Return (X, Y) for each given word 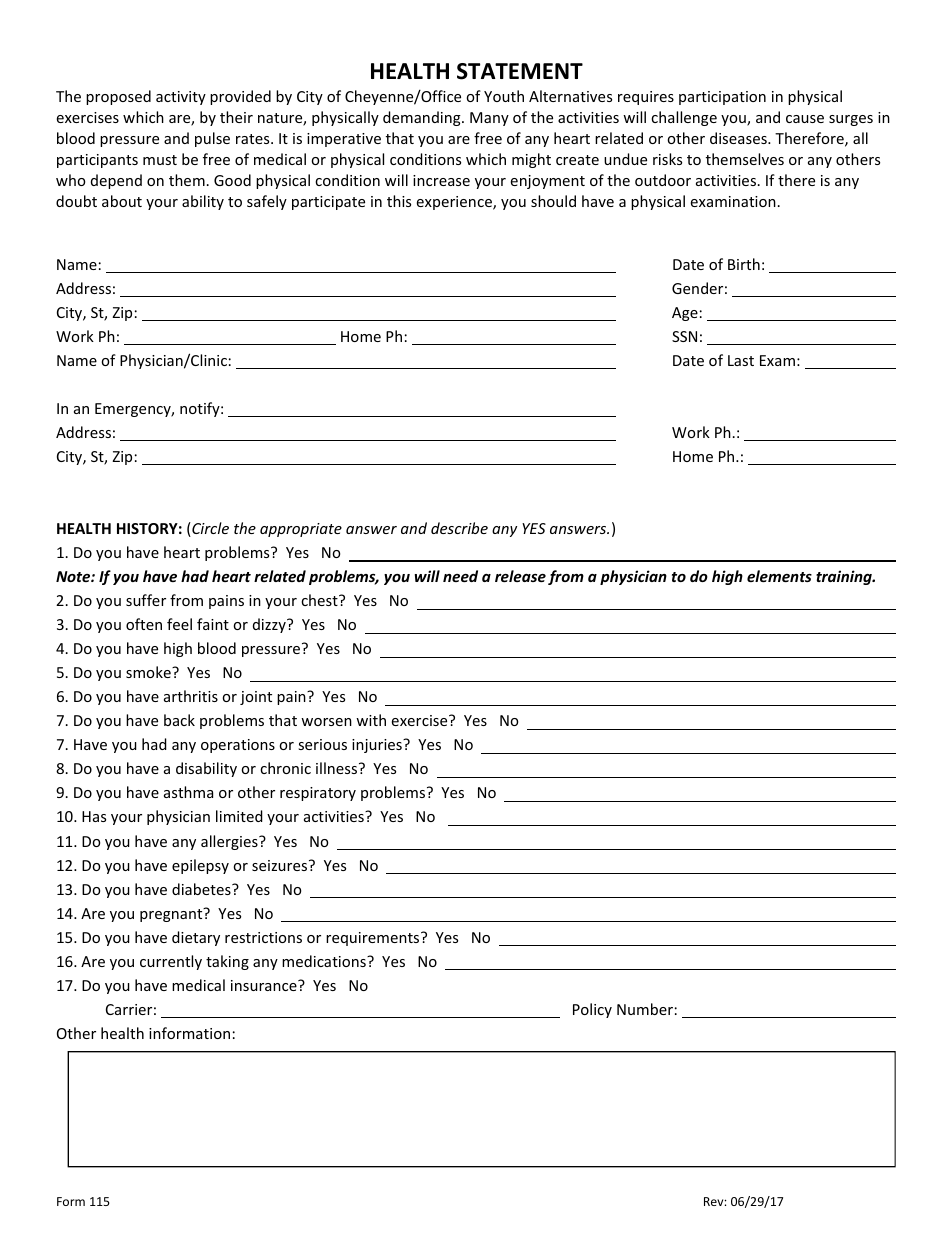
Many (489, 119)
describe (459, 528)
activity (181, 98)
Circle (209, 529)
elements (779, 576)
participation (722, 98)
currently (171, 962)
